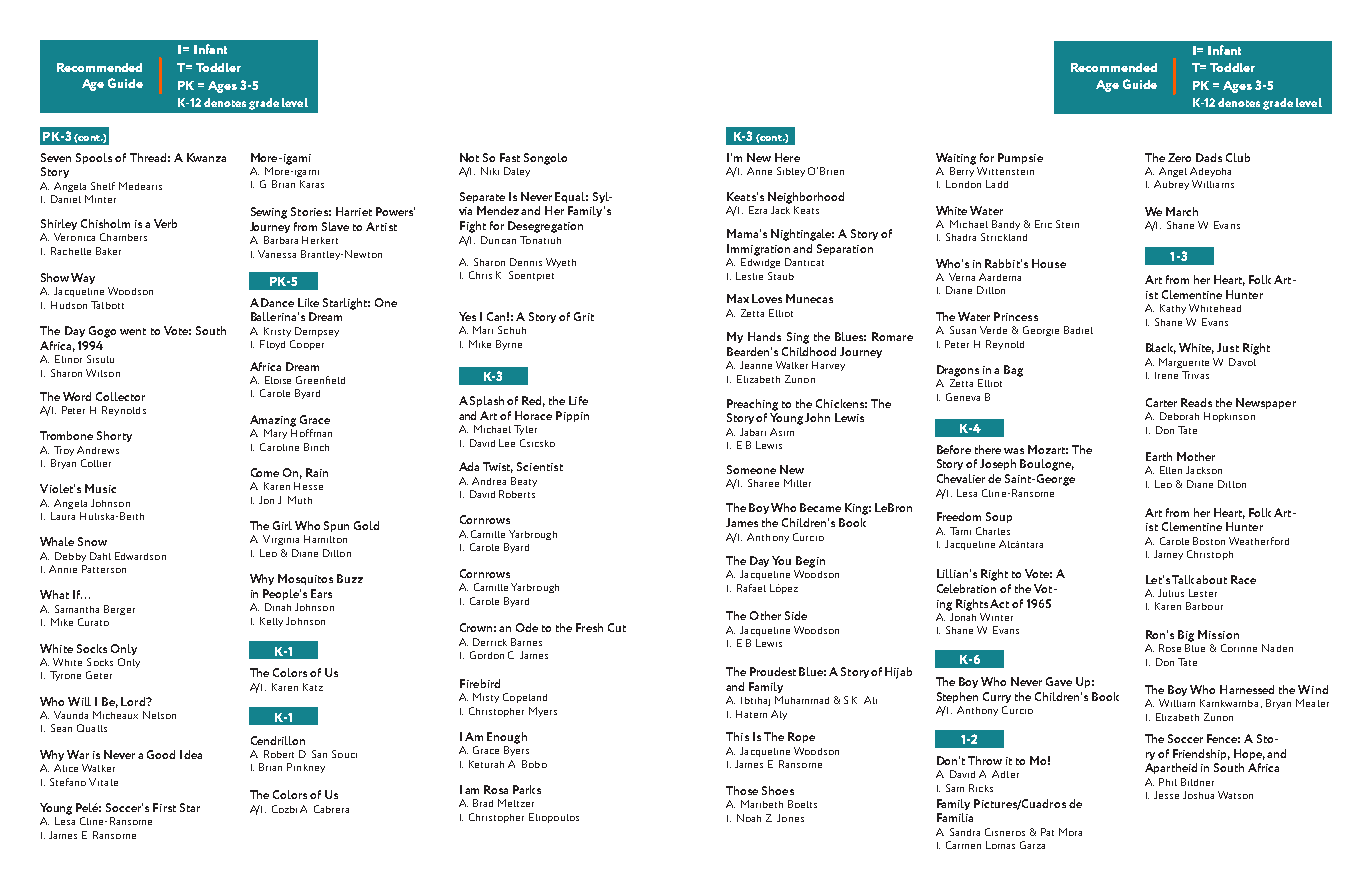 This page has height=887, width=1372. What do you see at coordinates (272, 345) in the page?
I see `Floyd` at bounding box center [272, 345].
